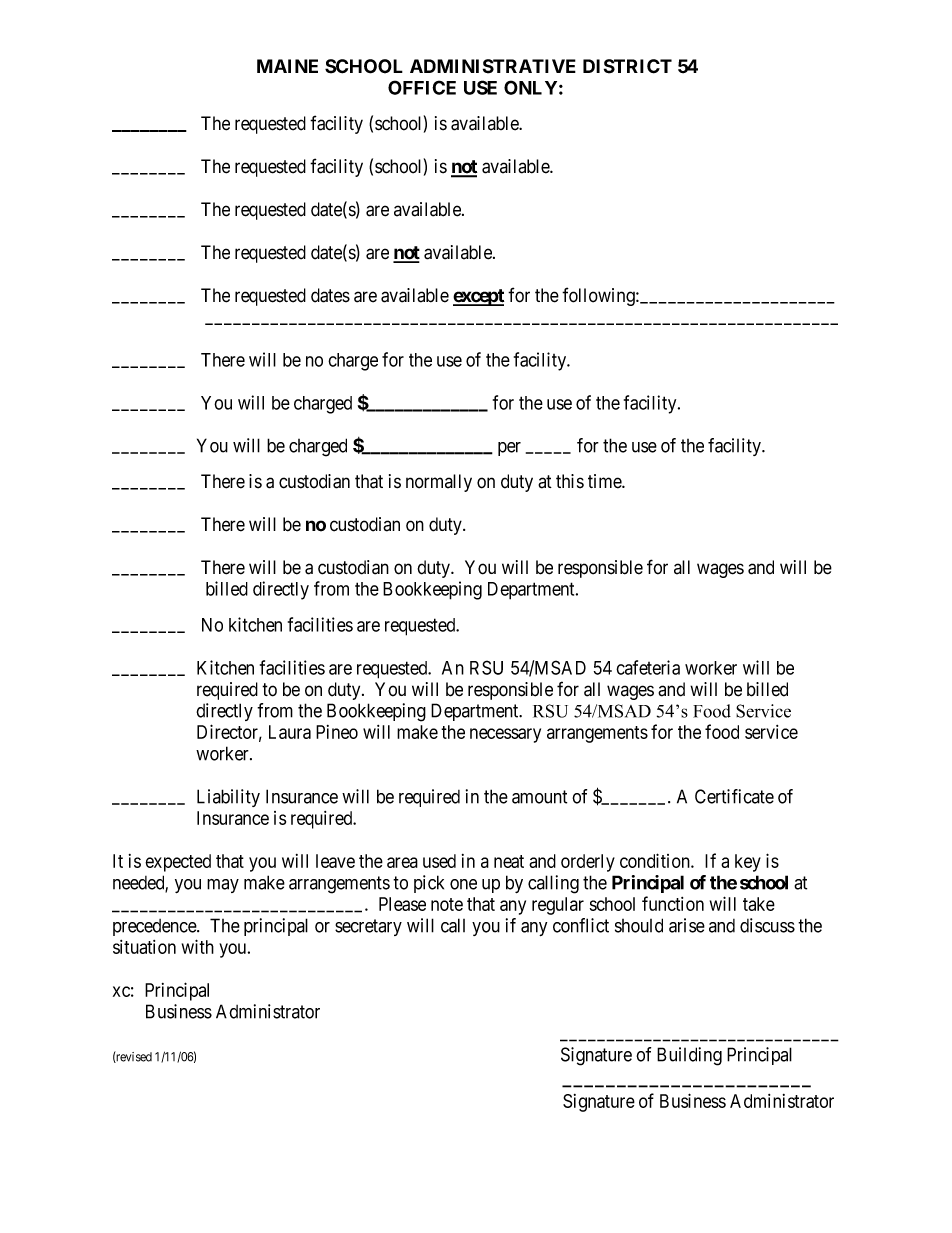  What do you see at coordinates (539, 797) in the screenshot?
I see `amount` at bounding box center [539, 797].
